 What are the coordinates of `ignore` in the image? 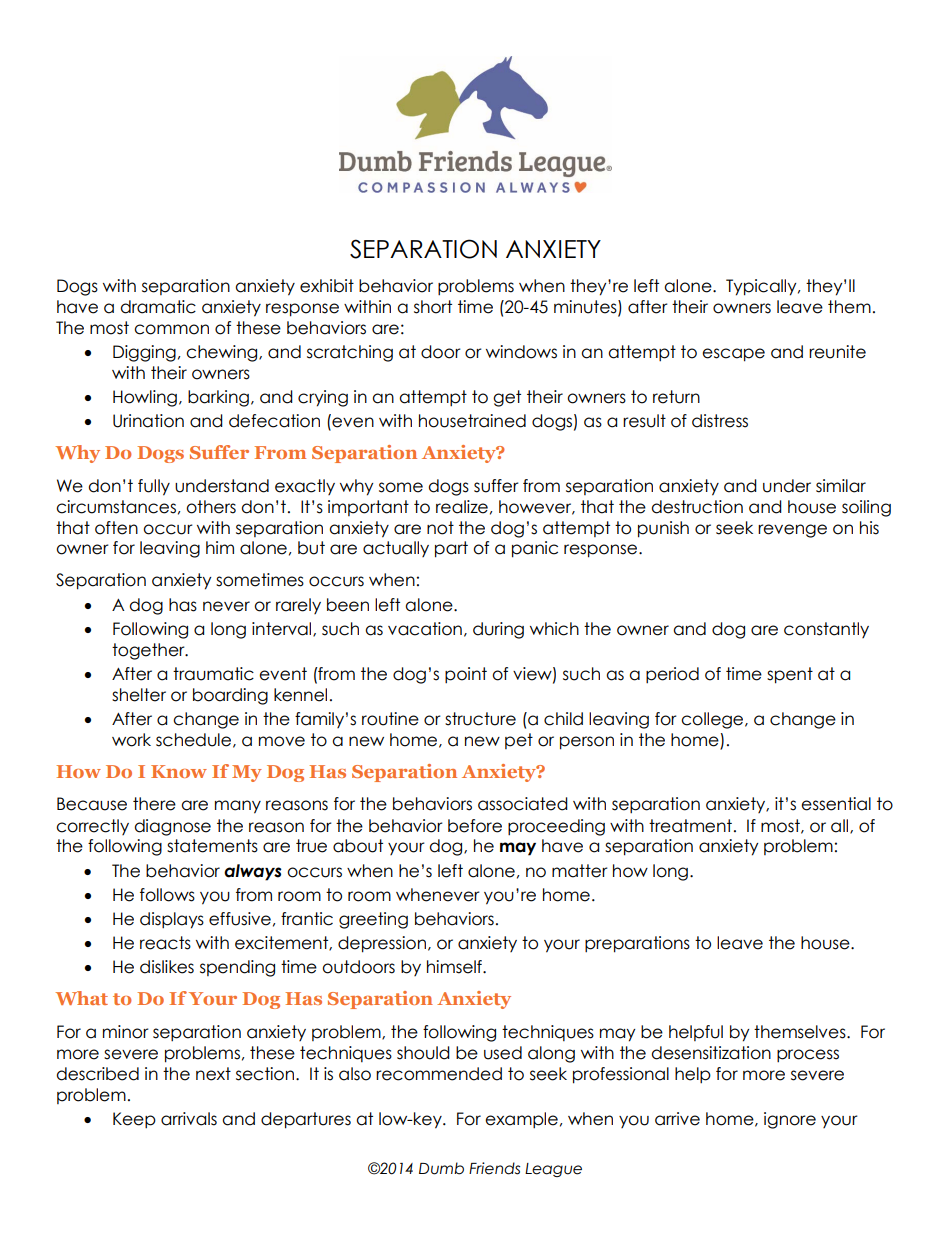 It's located at (790, 1120).
